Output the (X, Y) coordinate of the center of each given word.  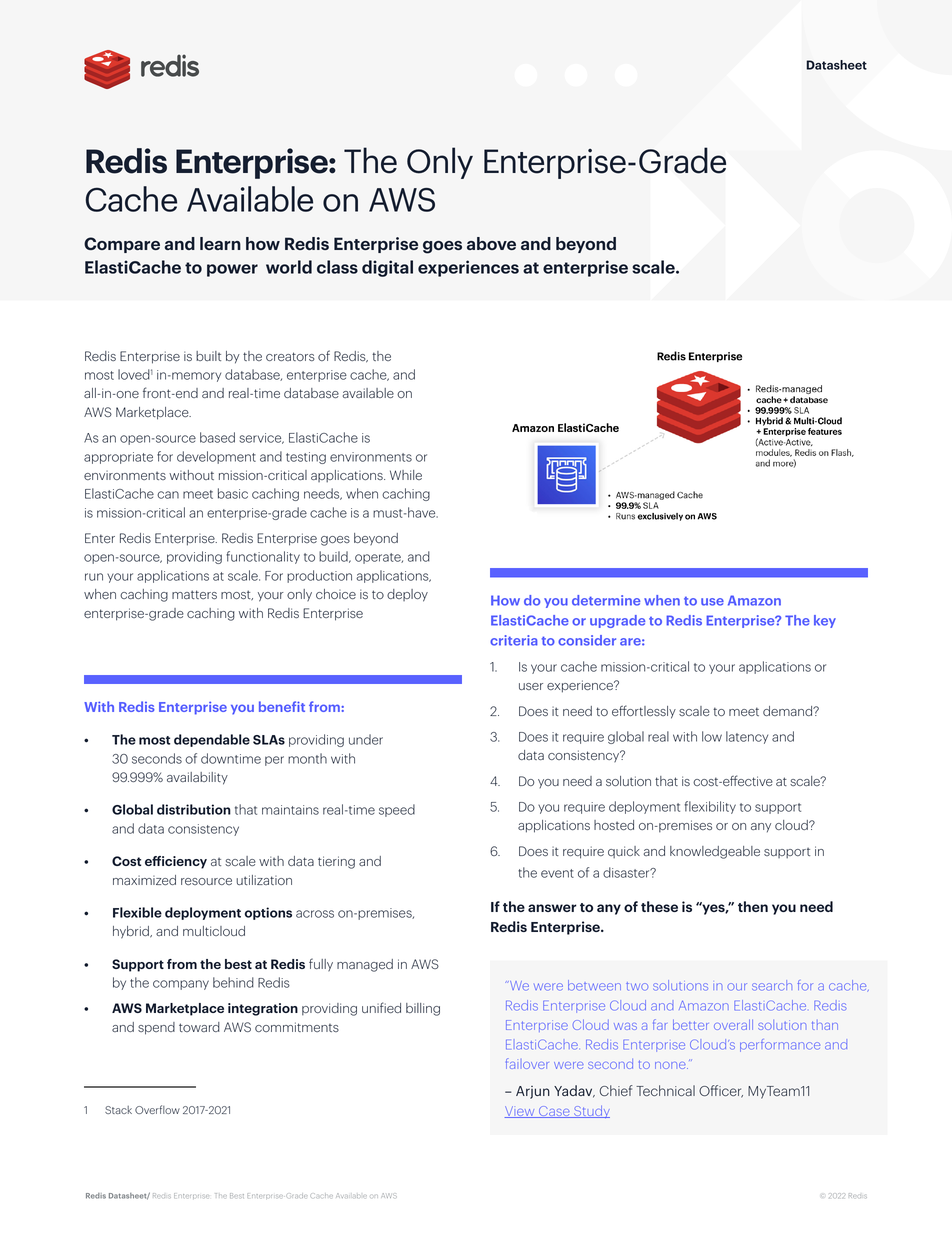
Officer (721, 1091)
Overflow (157, 1109)
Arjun (533, 1092)
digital (387, 268)
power (232, 270)
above (491, 243)
